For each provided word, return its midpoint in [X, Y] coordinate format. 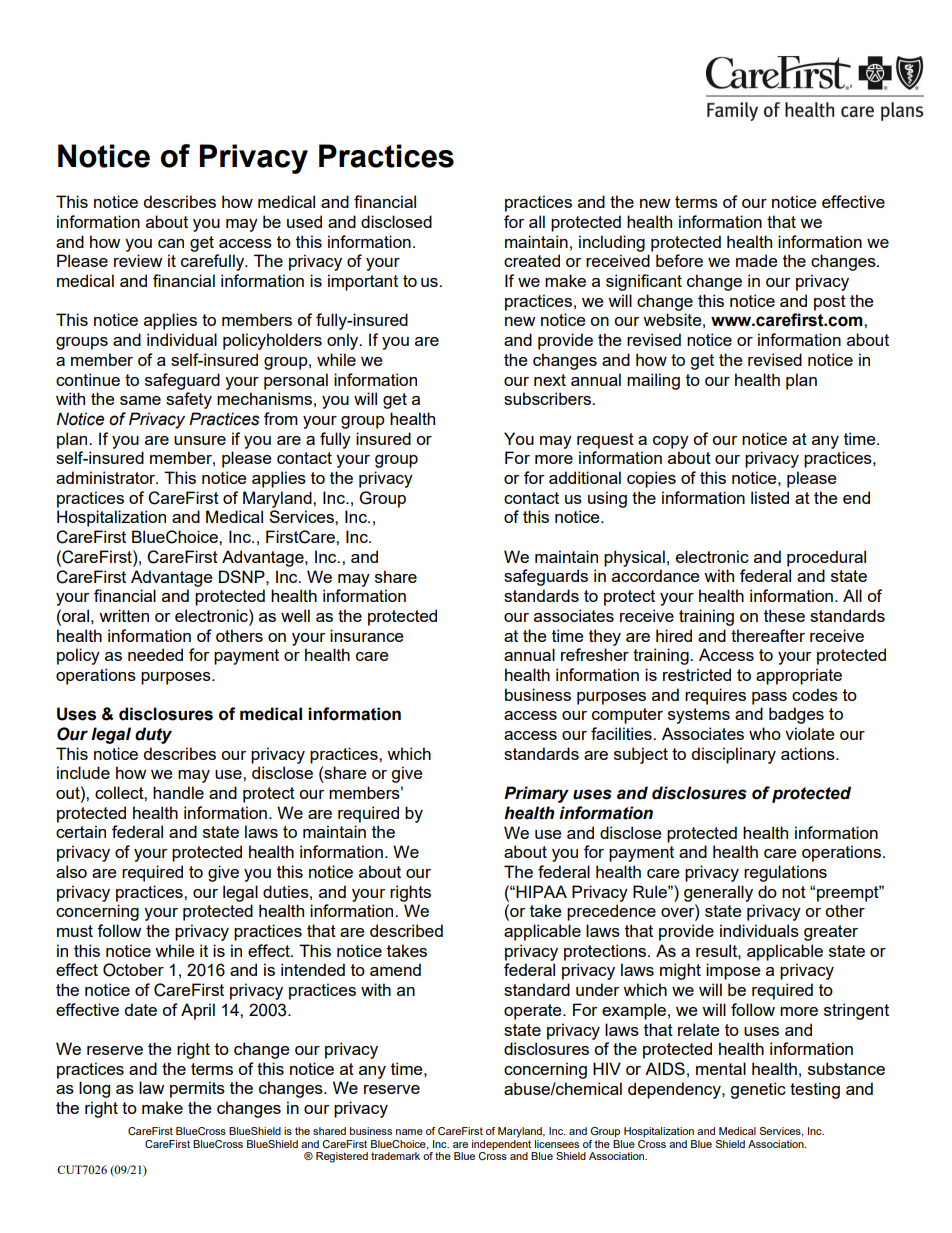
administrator [107, 477]
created [532, 260]
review [138, 260]
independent [501, 1143]
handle [178, 792]
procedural [826, 558]
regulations [785, 873]
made [756, 260]
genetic [758, 1090]
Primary [536, 794]
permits [197, 1089]
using [607, 499]
